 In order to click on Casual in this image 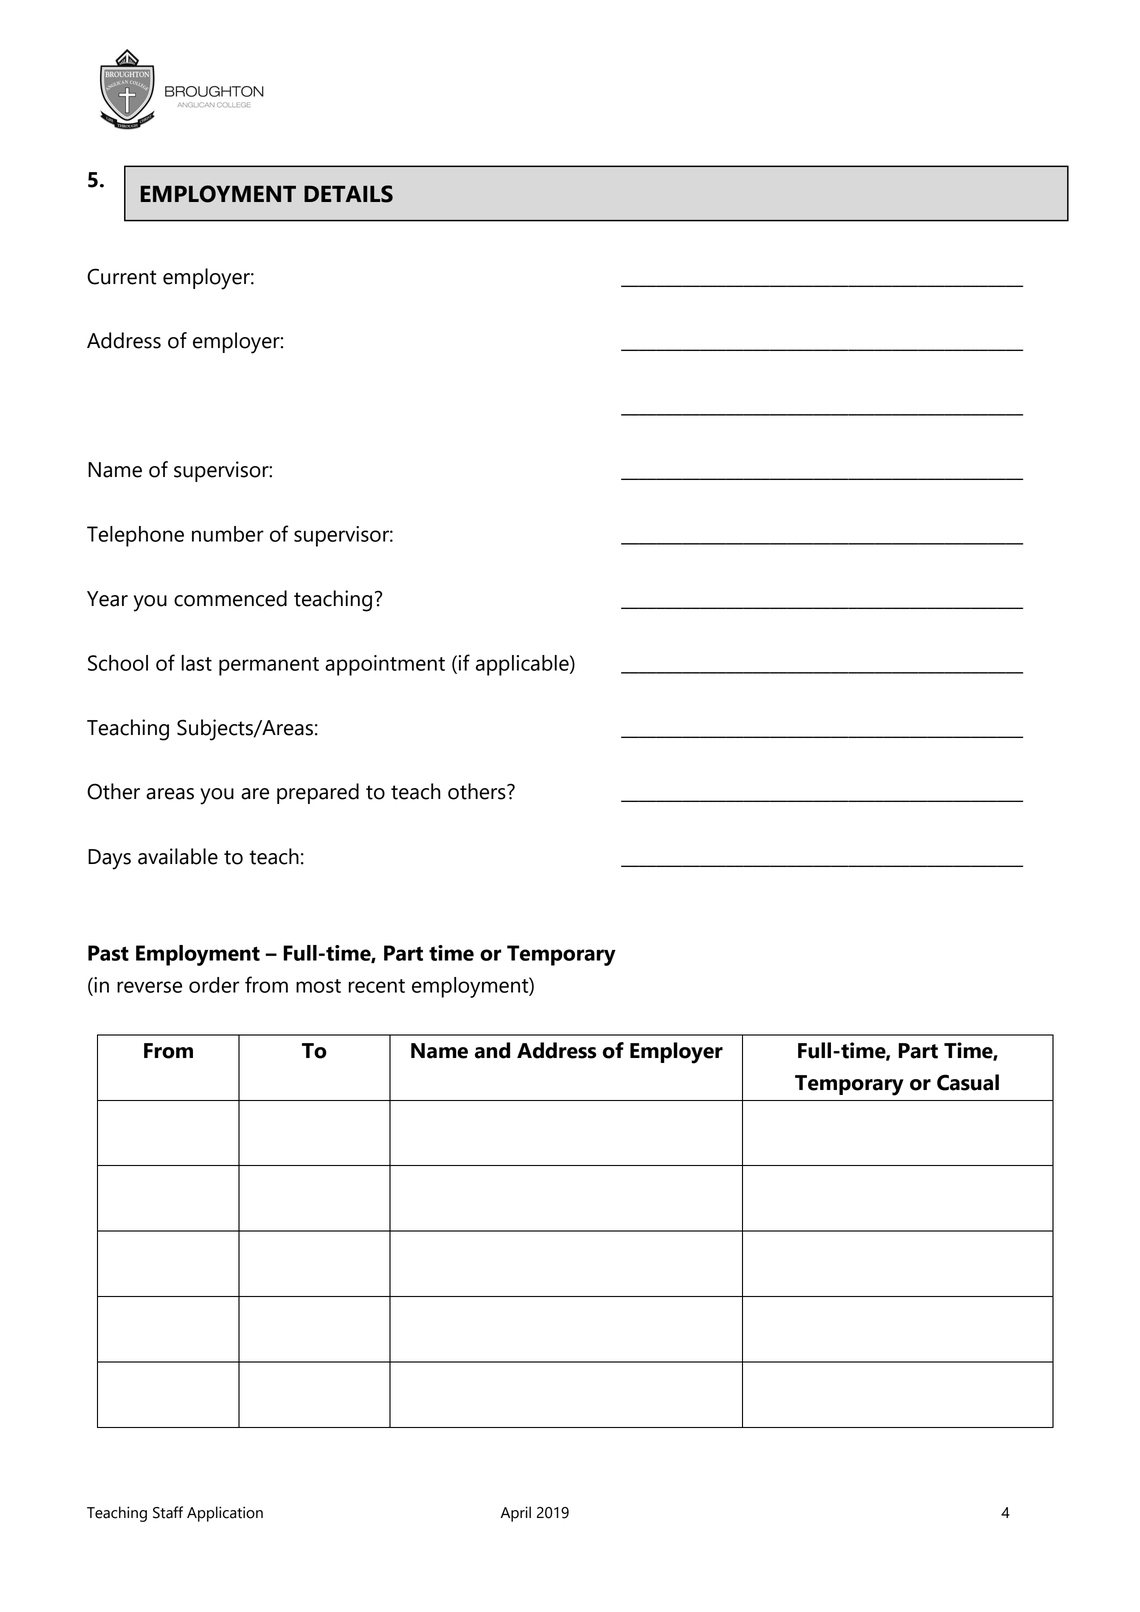, I will do `click(968, 1082)`.
